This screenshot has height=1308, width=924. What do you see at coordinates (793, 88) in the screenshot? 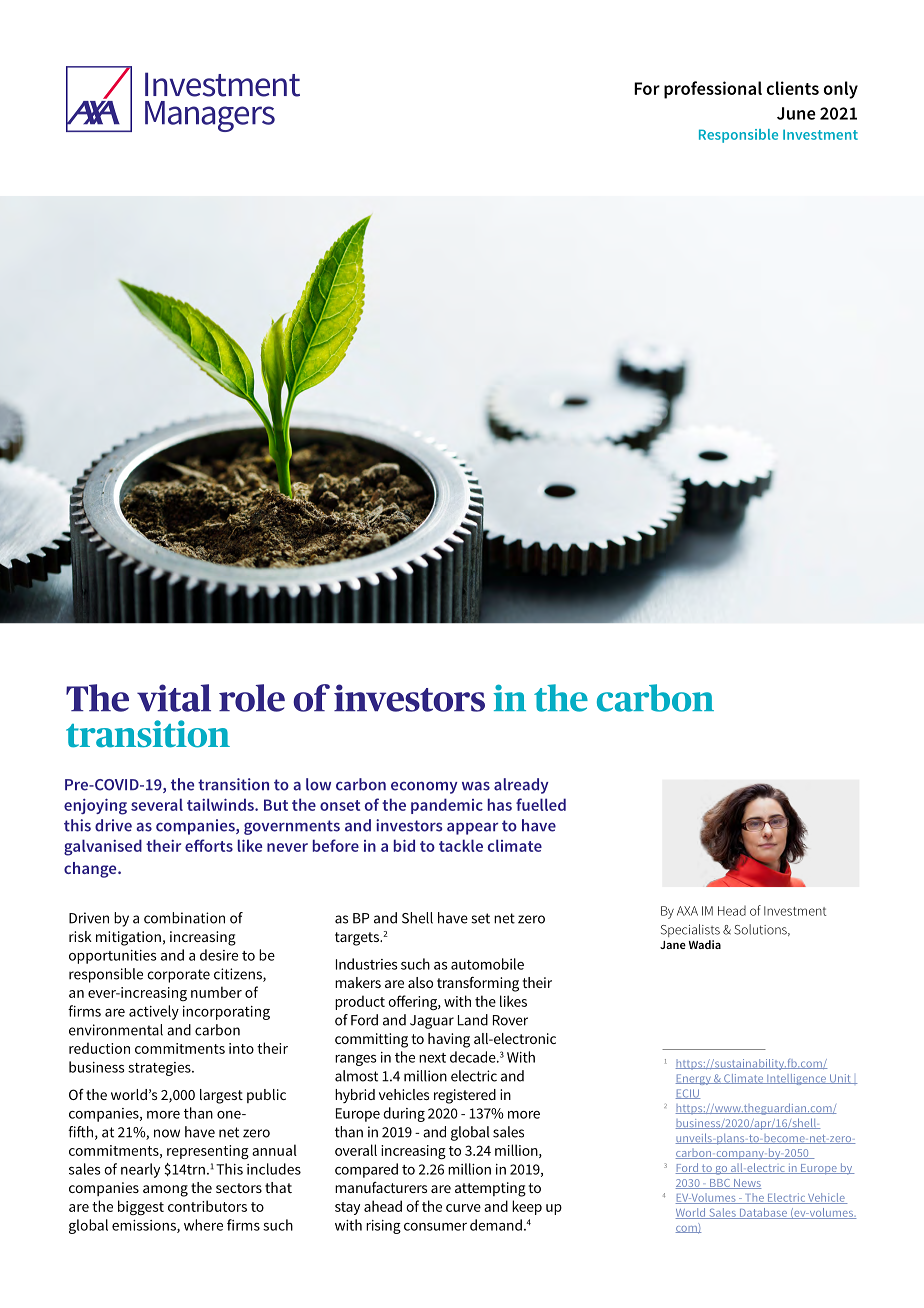
I see `clients` at bounding box center [793, 88].
